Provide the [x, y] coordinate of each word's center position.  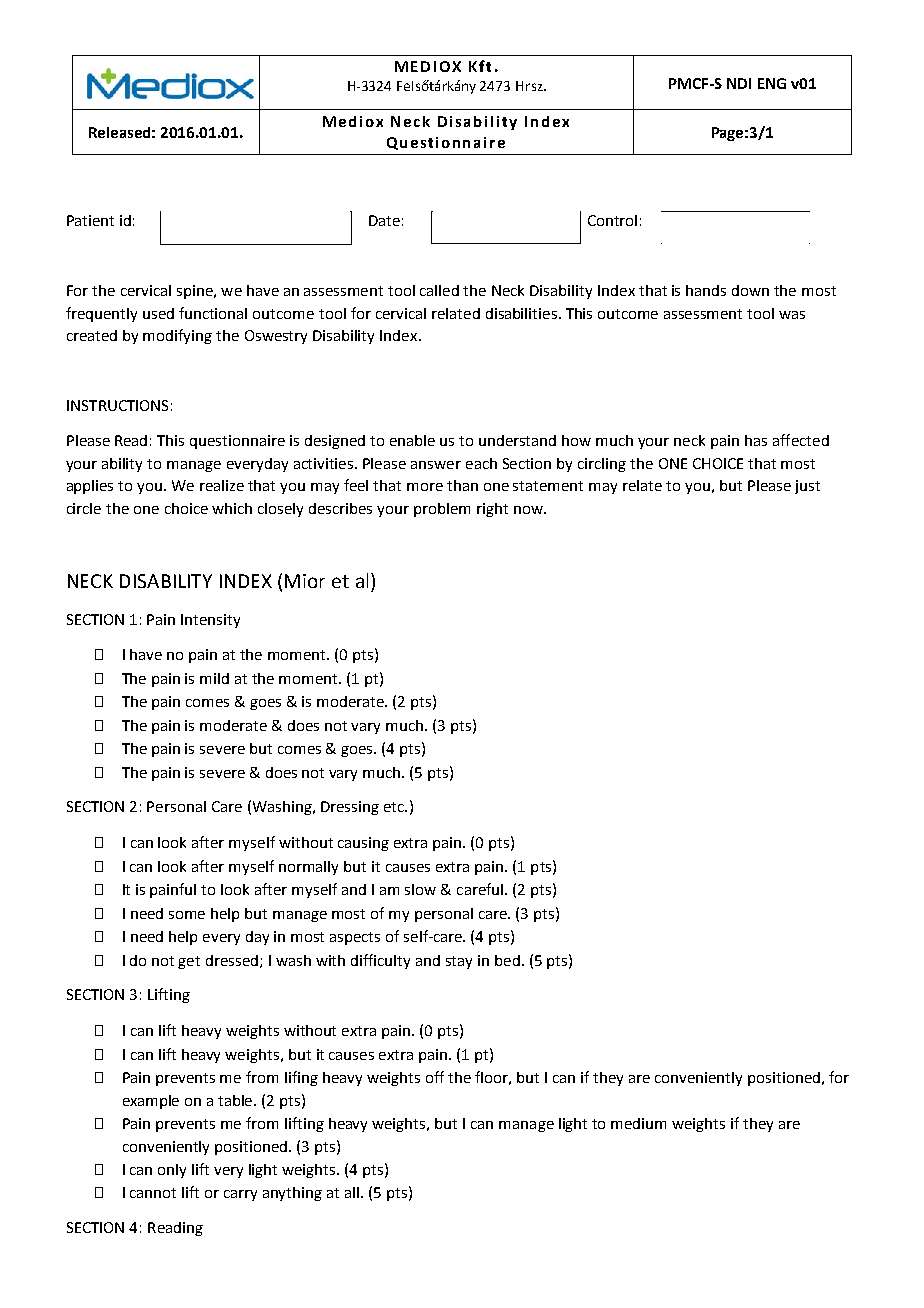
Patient [90, 220]
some [187, 915]
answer [436, 465]
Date [384, 220]
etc [395, 807]
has [756, 440]
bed [507, 960]
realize [222, 485]
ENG [772, 83]
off [435, 1077]
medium [638, 1123]
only [172, 1171]
